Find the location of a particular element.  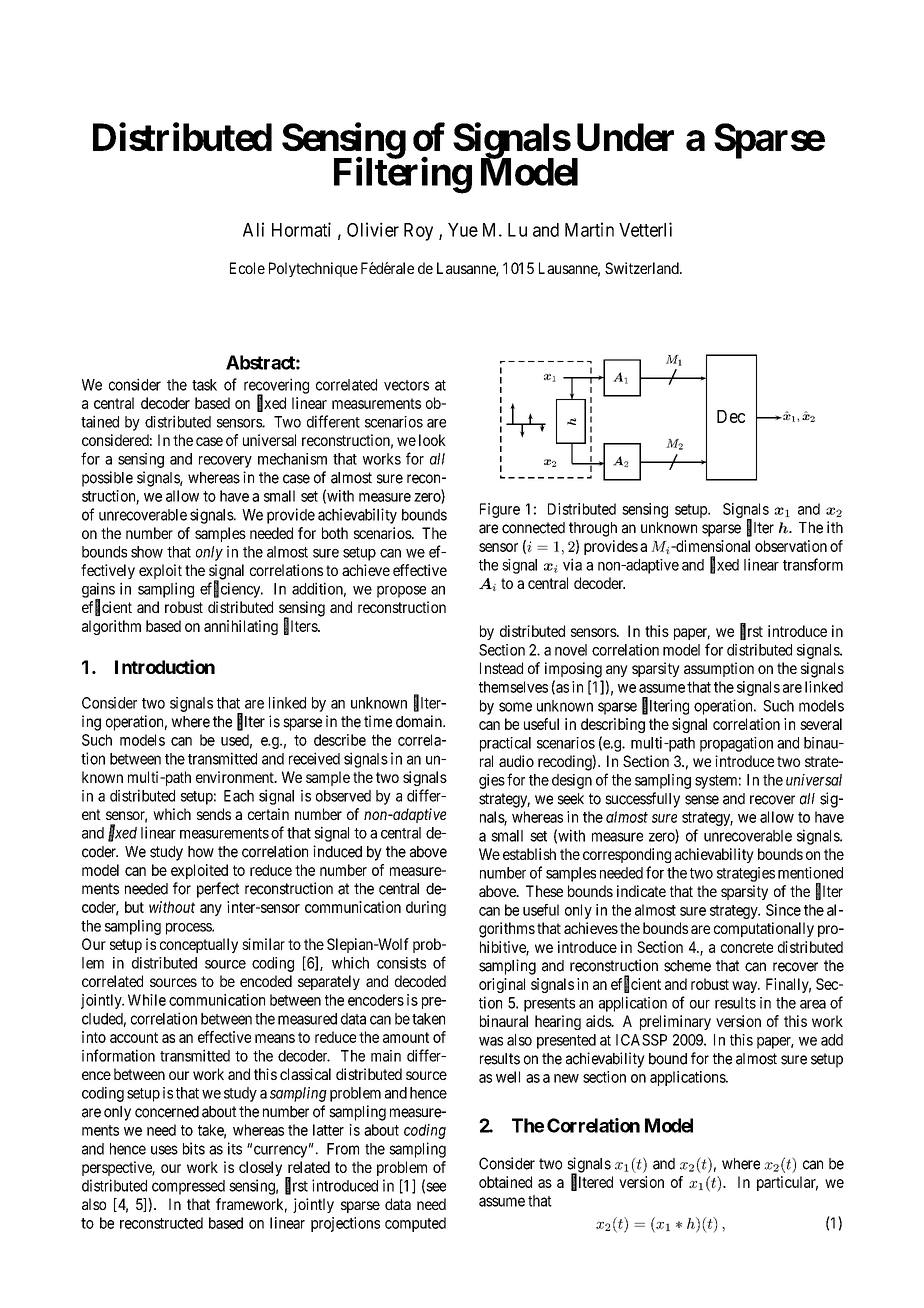

Yue is located at coordinates (463, 230).
